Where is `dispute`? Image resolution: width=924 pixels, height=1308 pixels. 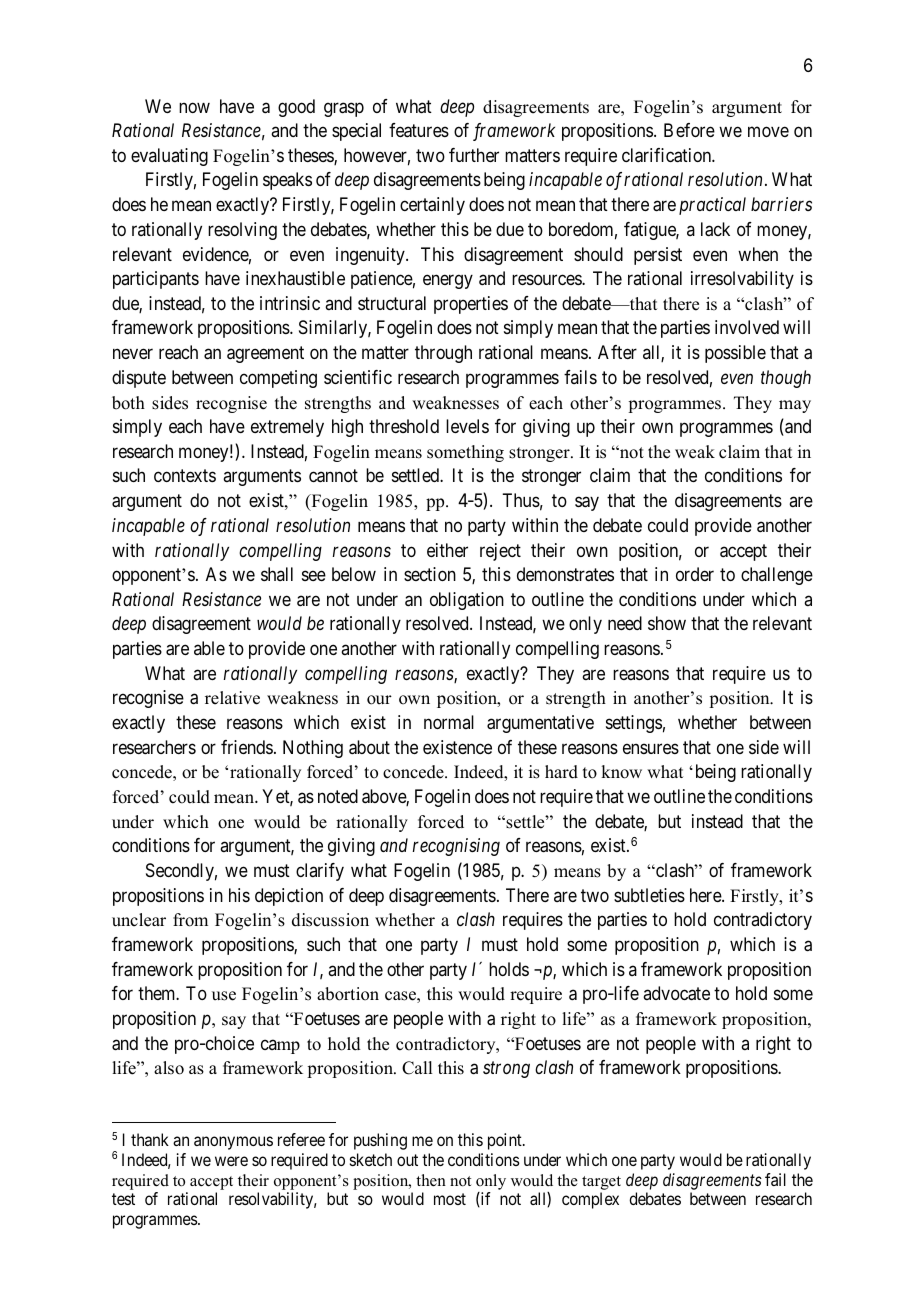
dispute is located at coordinates (139, 379).
